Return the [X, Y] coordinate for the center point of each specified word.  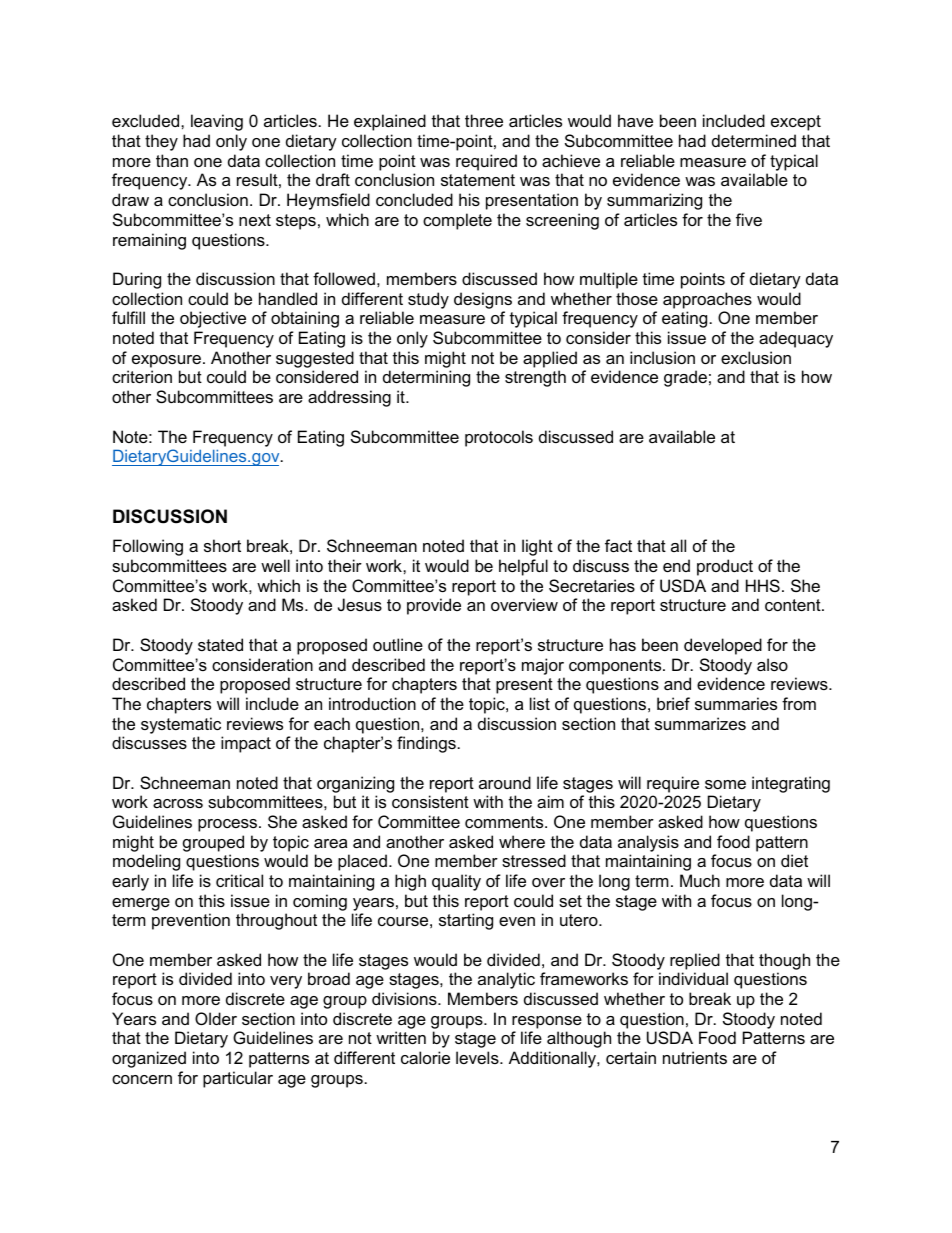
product [725, 567]
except [796, 123]
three [484, 120]
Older [216, 1018]
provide [434, 606]
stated [220, 644]
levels [478, 1057]
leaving [217, 122]
